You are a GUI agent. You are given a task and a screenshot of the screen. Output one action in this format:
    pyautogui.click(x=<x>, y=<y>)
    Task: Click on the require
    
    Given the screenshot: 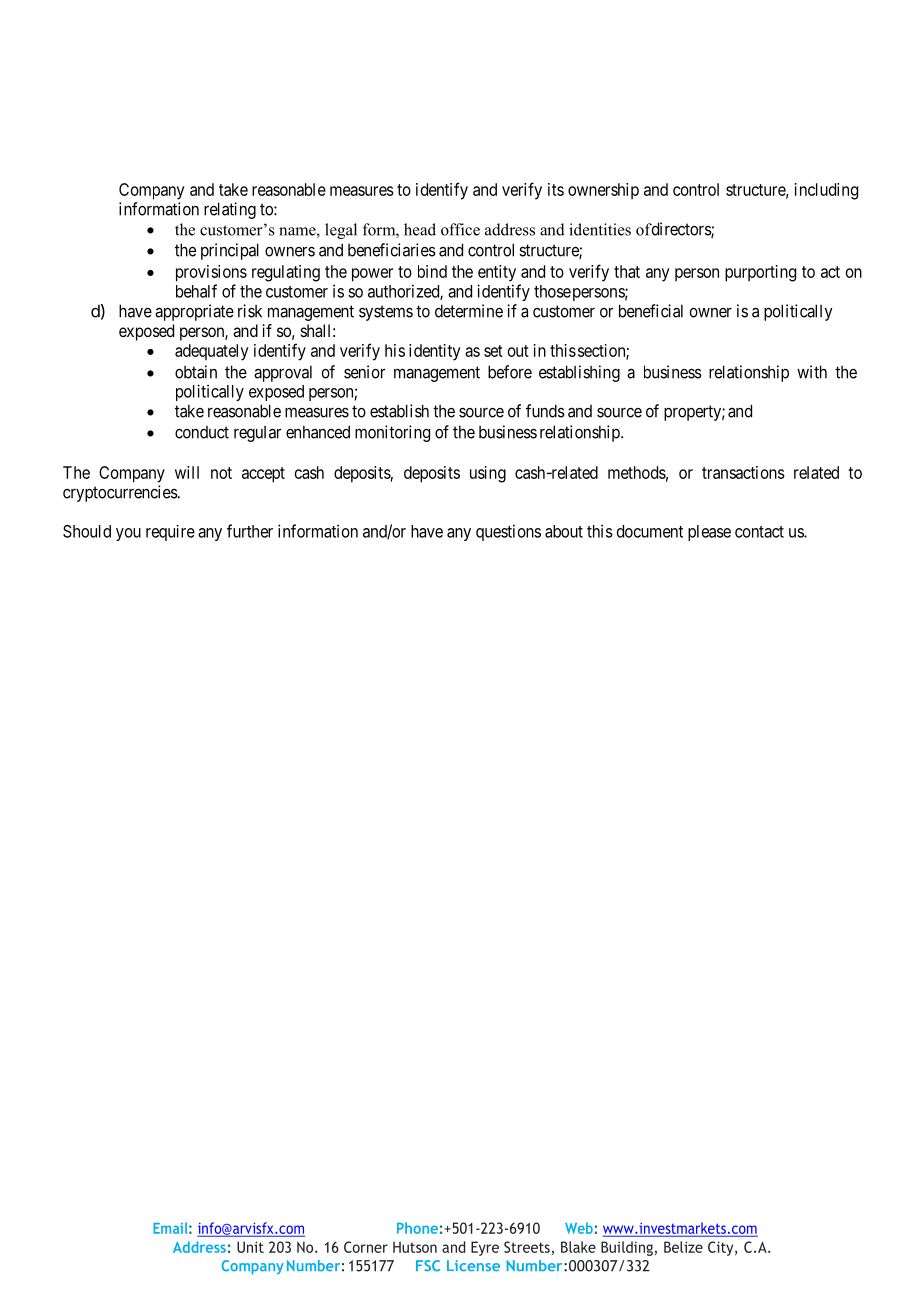 What is the action you would take?
    pyautogui.click(x=170, y=533)
